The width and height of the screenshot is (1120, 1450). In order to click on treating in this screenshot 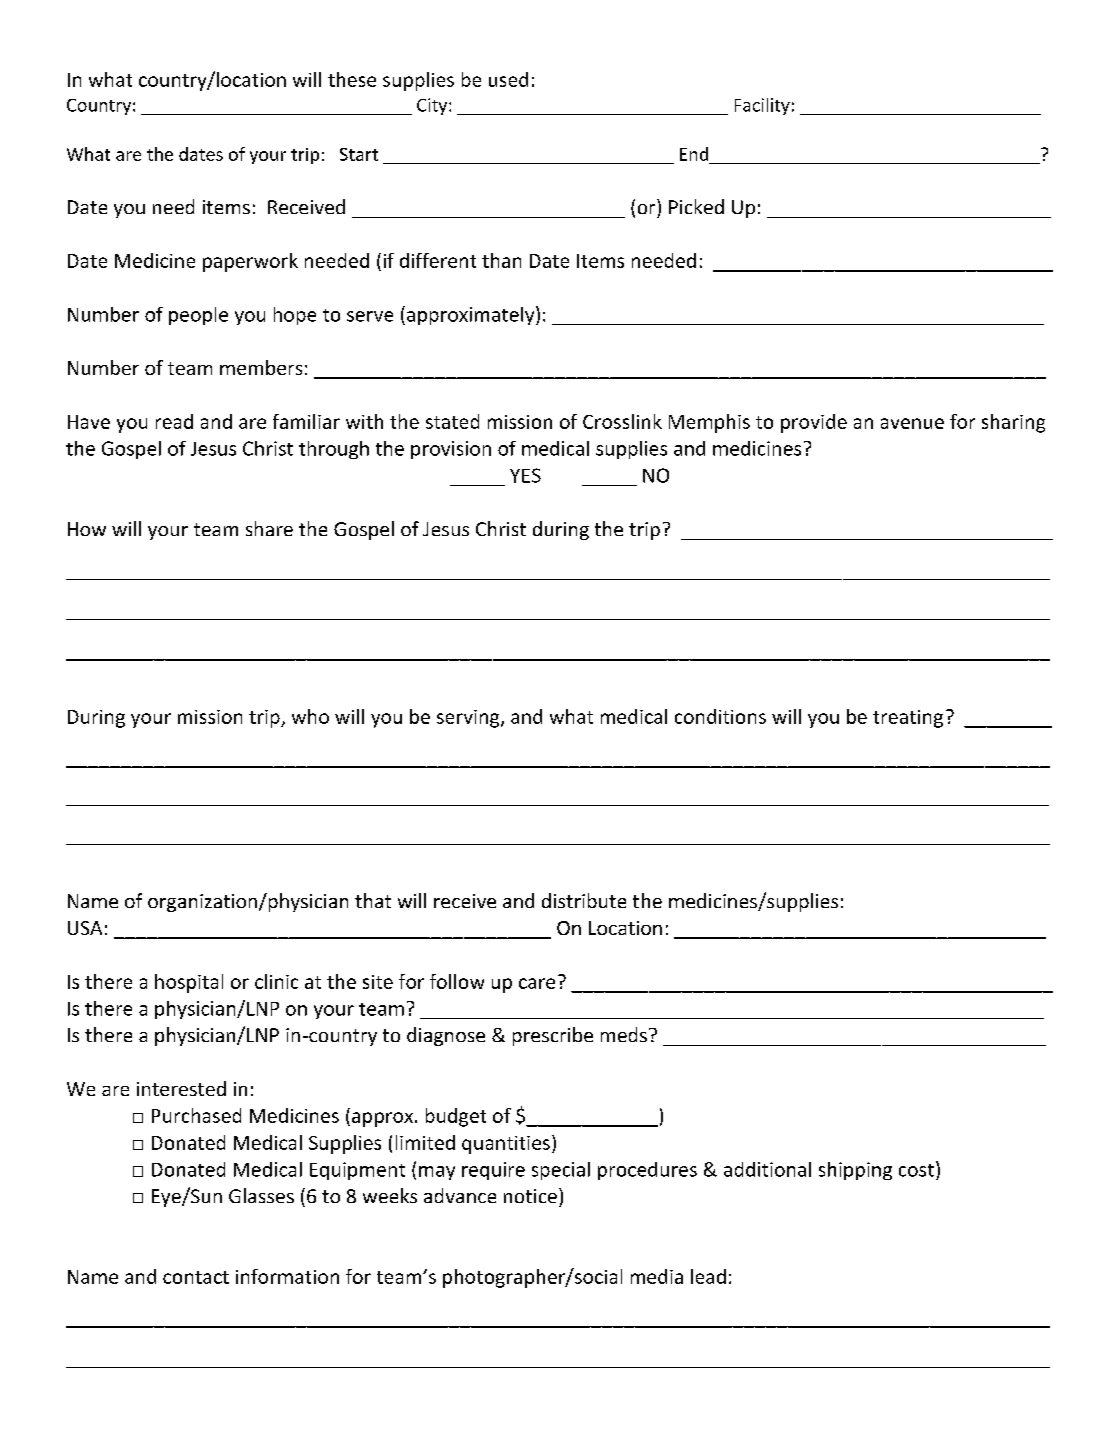, I will do `click(908, 719)`.
